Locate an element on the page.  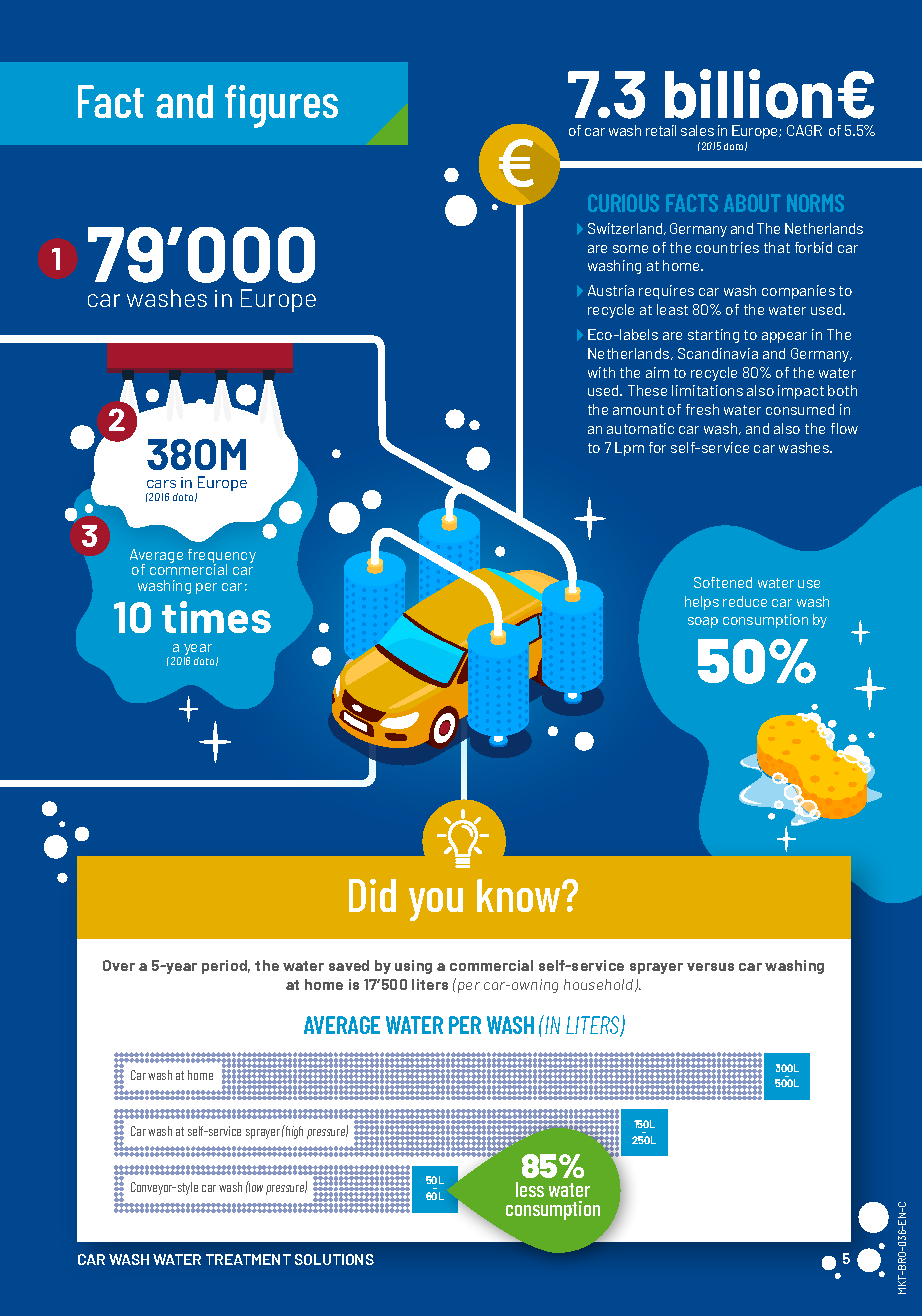
times is located at coordinates (216, 617).
